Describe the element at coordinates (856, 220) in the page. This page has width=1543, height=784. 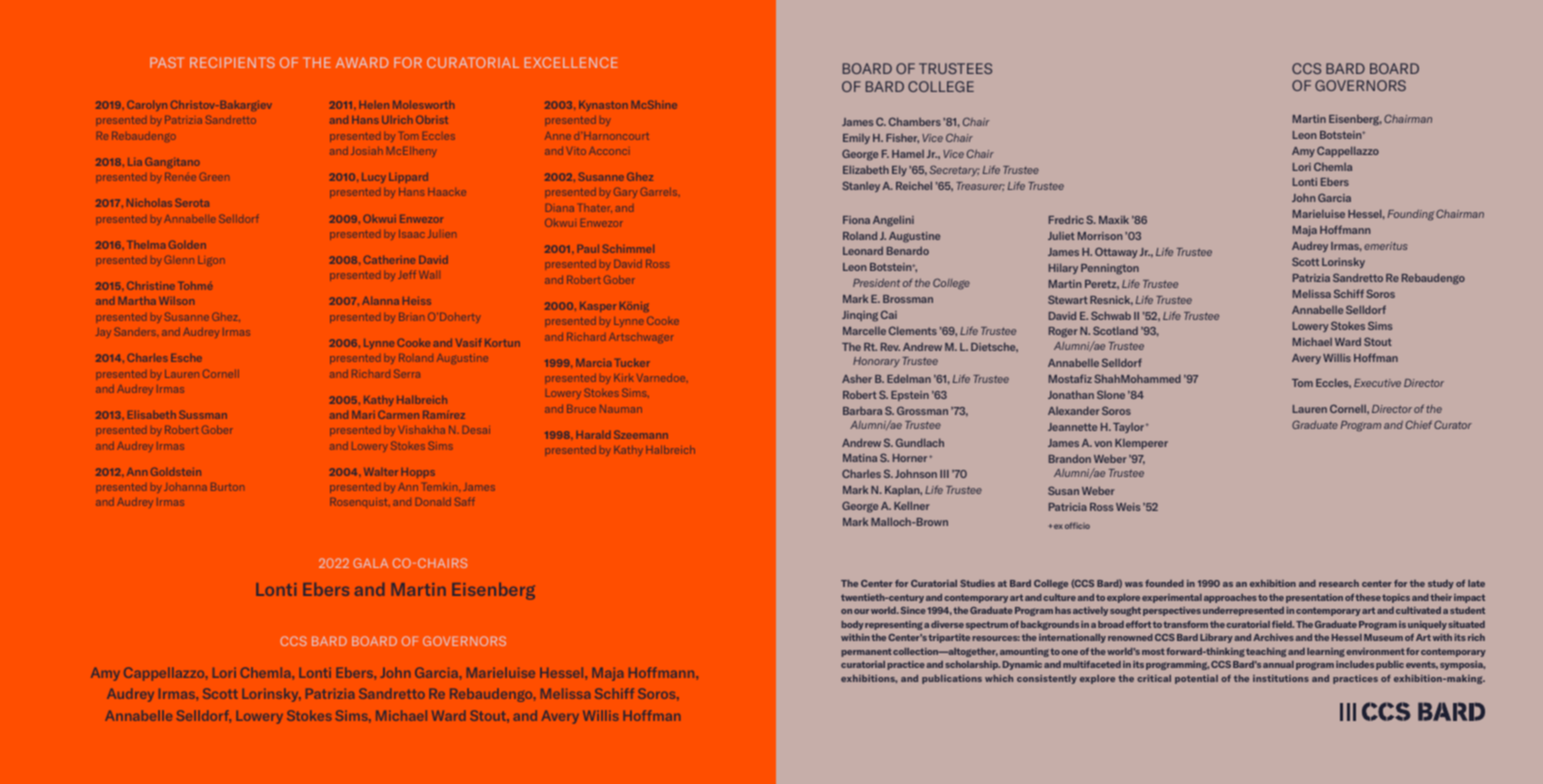
I see `Fiona` at that location.
